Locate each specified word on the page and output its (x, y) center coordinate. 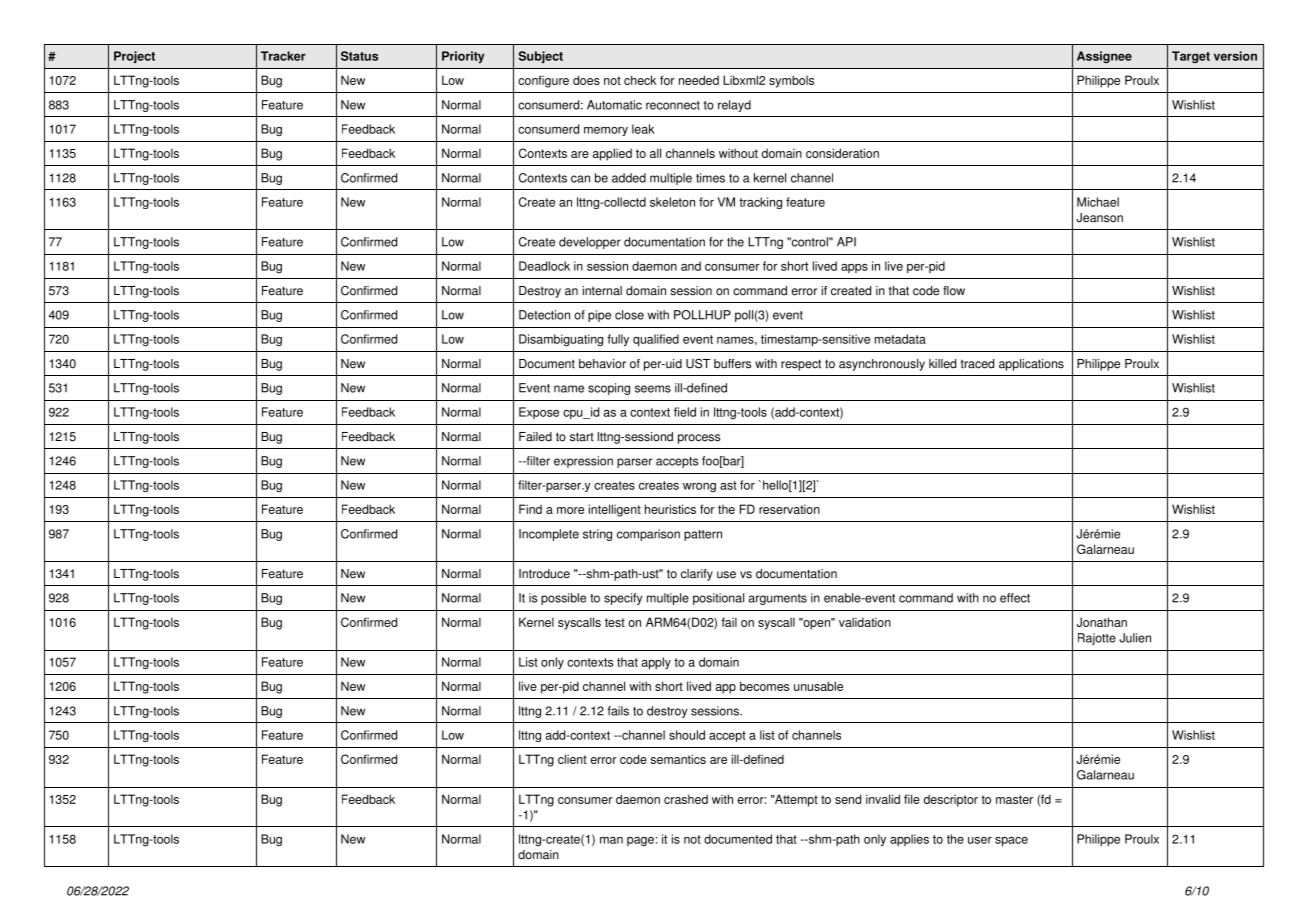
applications (1031, 365)
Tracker (283, 56)
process (699, 439)
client (572, 759)
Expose (539, 413)
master (1014, 799)
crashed (686, 799)
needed (699, 80)
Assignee (1104, 57)
